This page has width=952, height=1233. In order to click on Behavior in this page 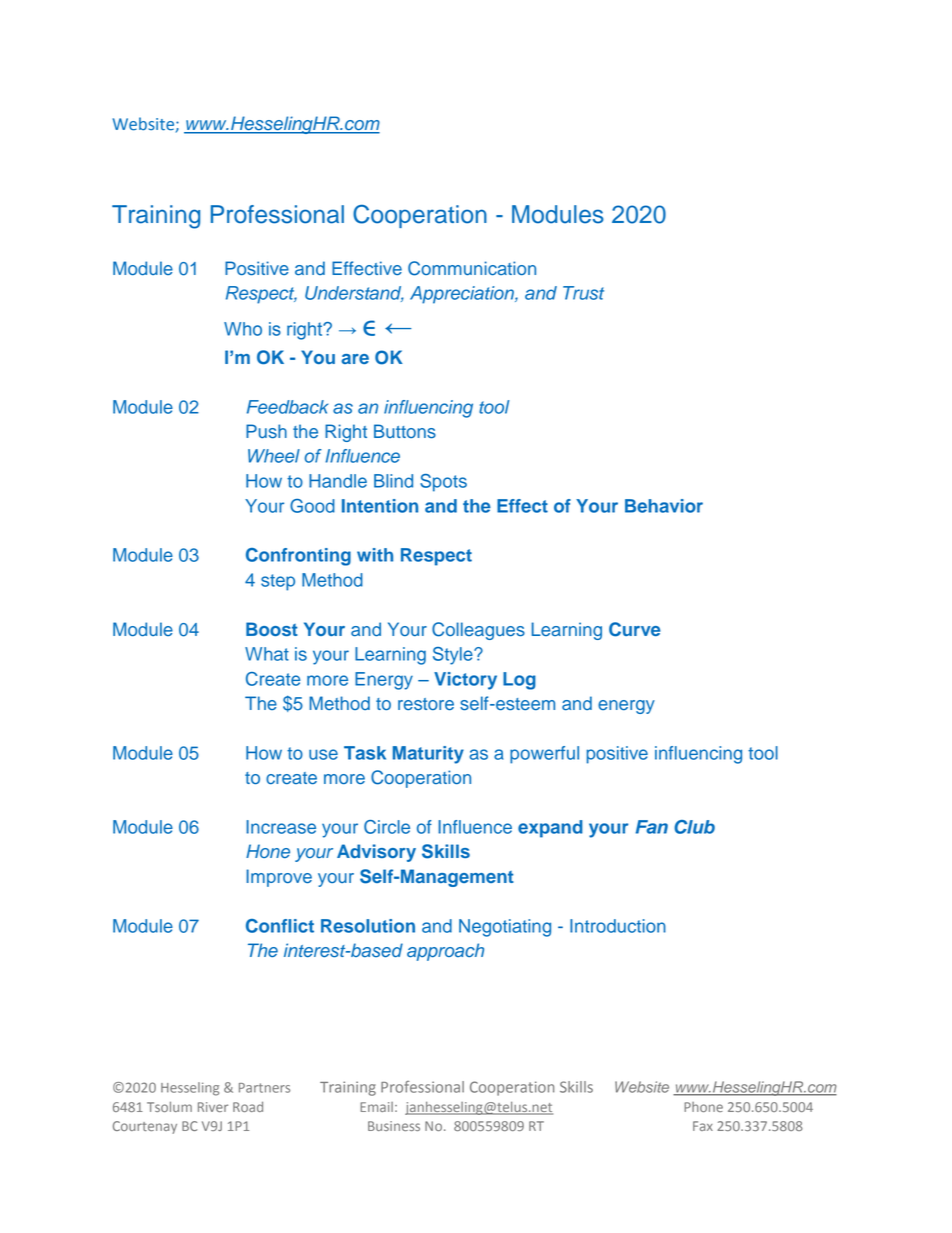, I will do `click(664, 506)`.
